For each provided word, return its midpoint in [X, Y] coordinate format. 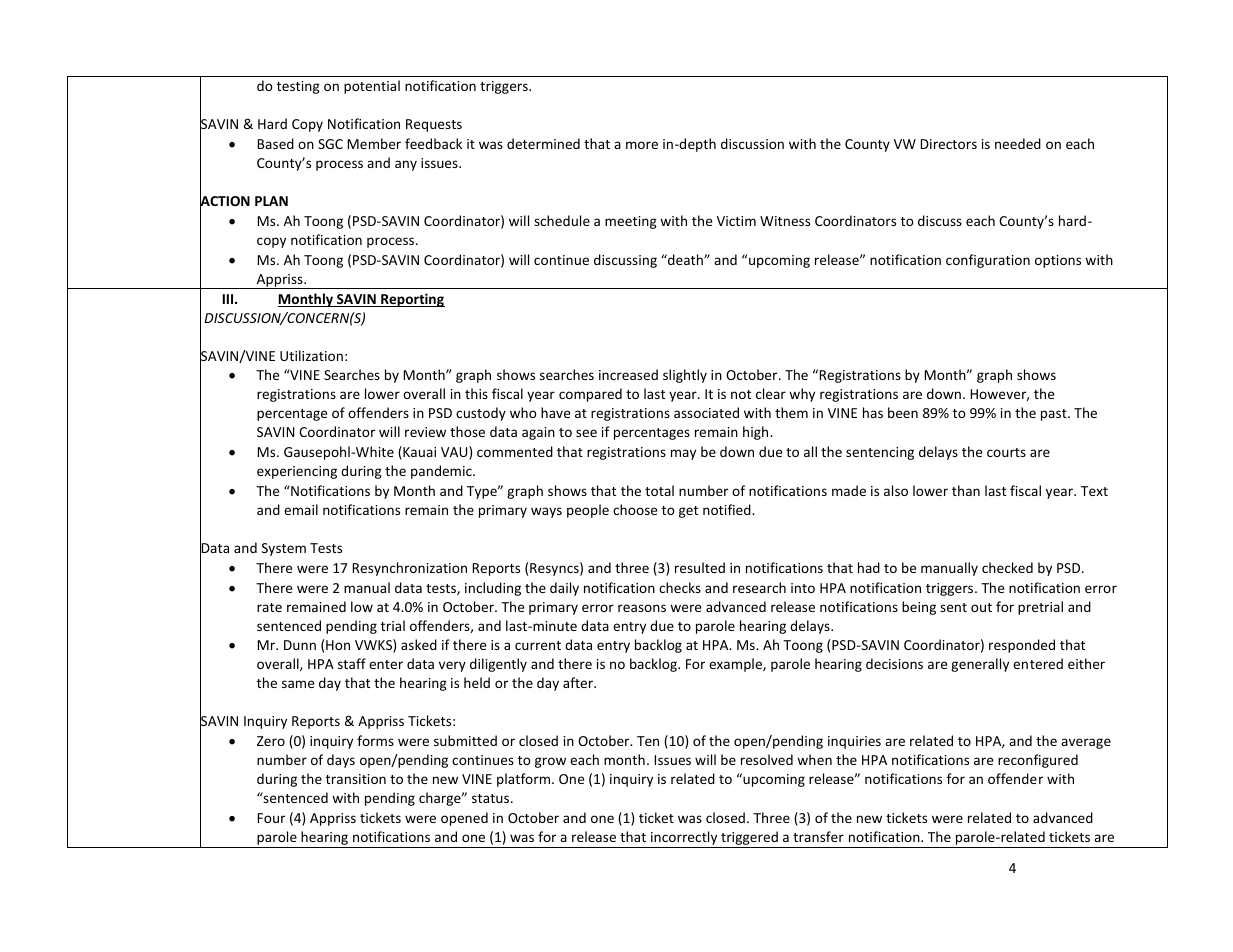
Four [271, 818]
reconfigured [1038, 761]
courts [1006, 452]
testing [298, 87]
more [642, 145]
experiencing [297, 472]
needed [1018, 143]
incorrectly [684, 839]
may [683, 454]
